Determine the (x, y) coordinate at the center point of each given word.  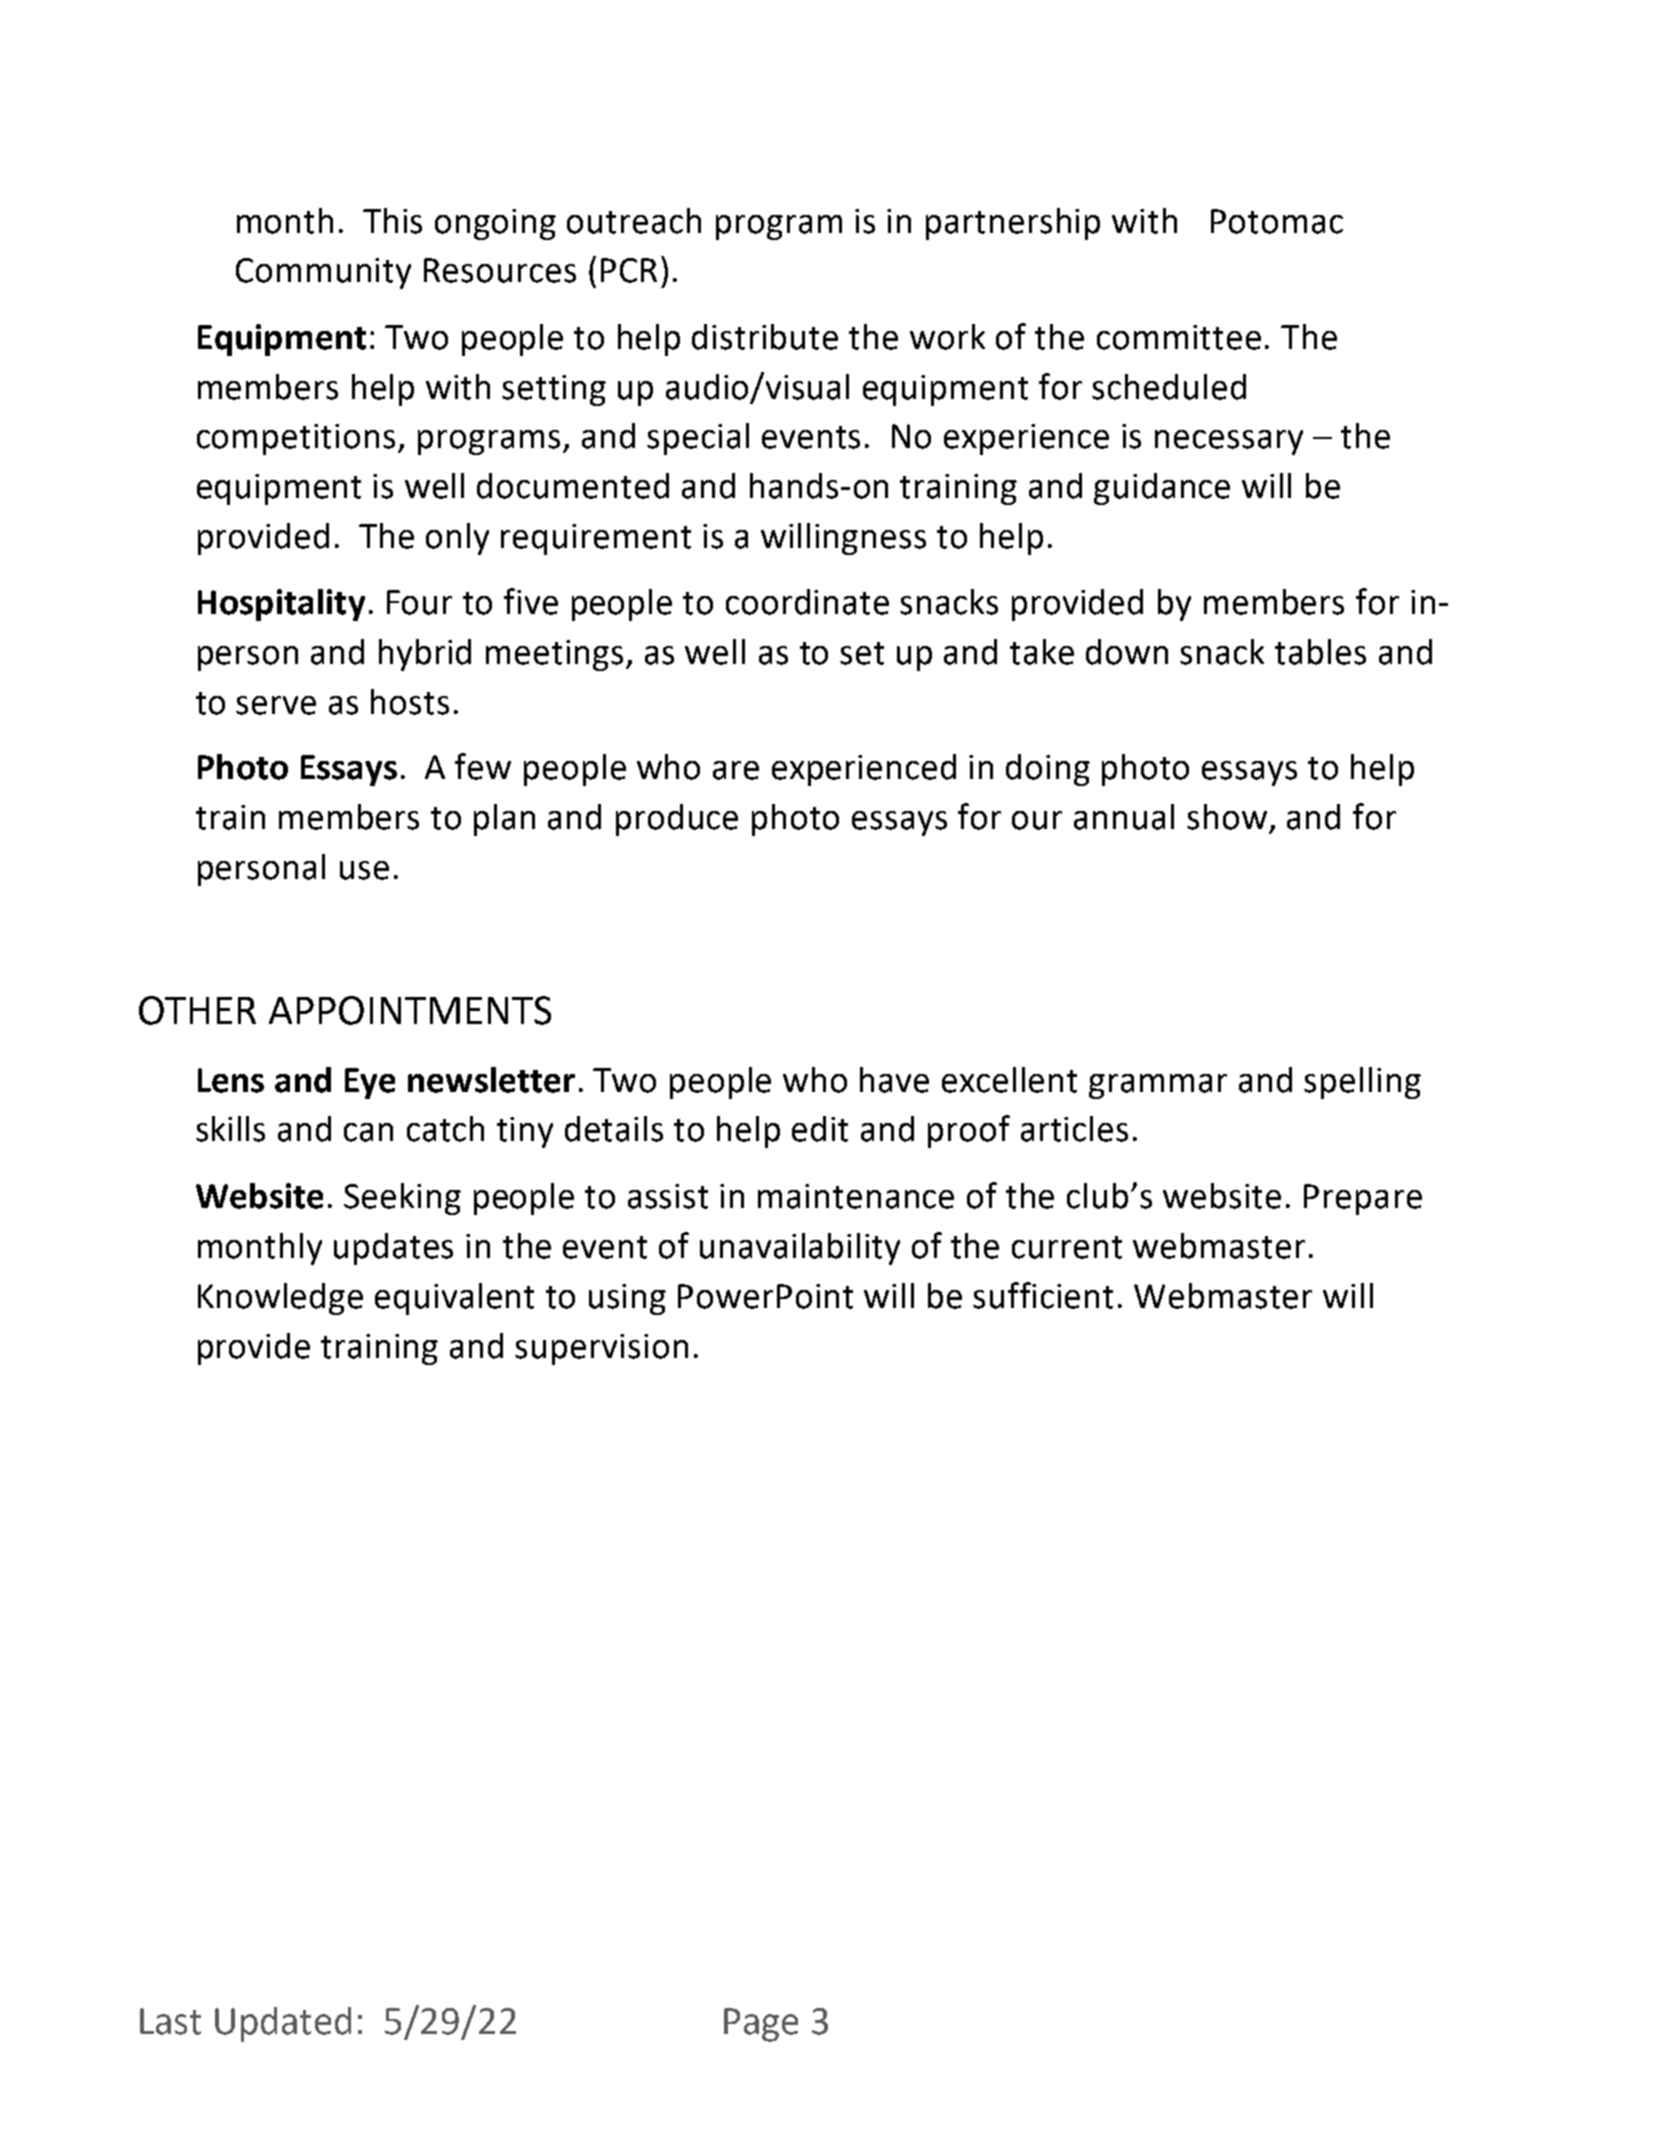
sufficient (1043, 1295)
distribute (765, 337)
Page (761, 2025)
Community (323, 273)
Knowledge (280, 1299)
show (1227, 817)
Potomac (1277, 221)
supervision (601, 1349)
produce (677, 820)
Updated (283, 2024)
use (364, 870)
